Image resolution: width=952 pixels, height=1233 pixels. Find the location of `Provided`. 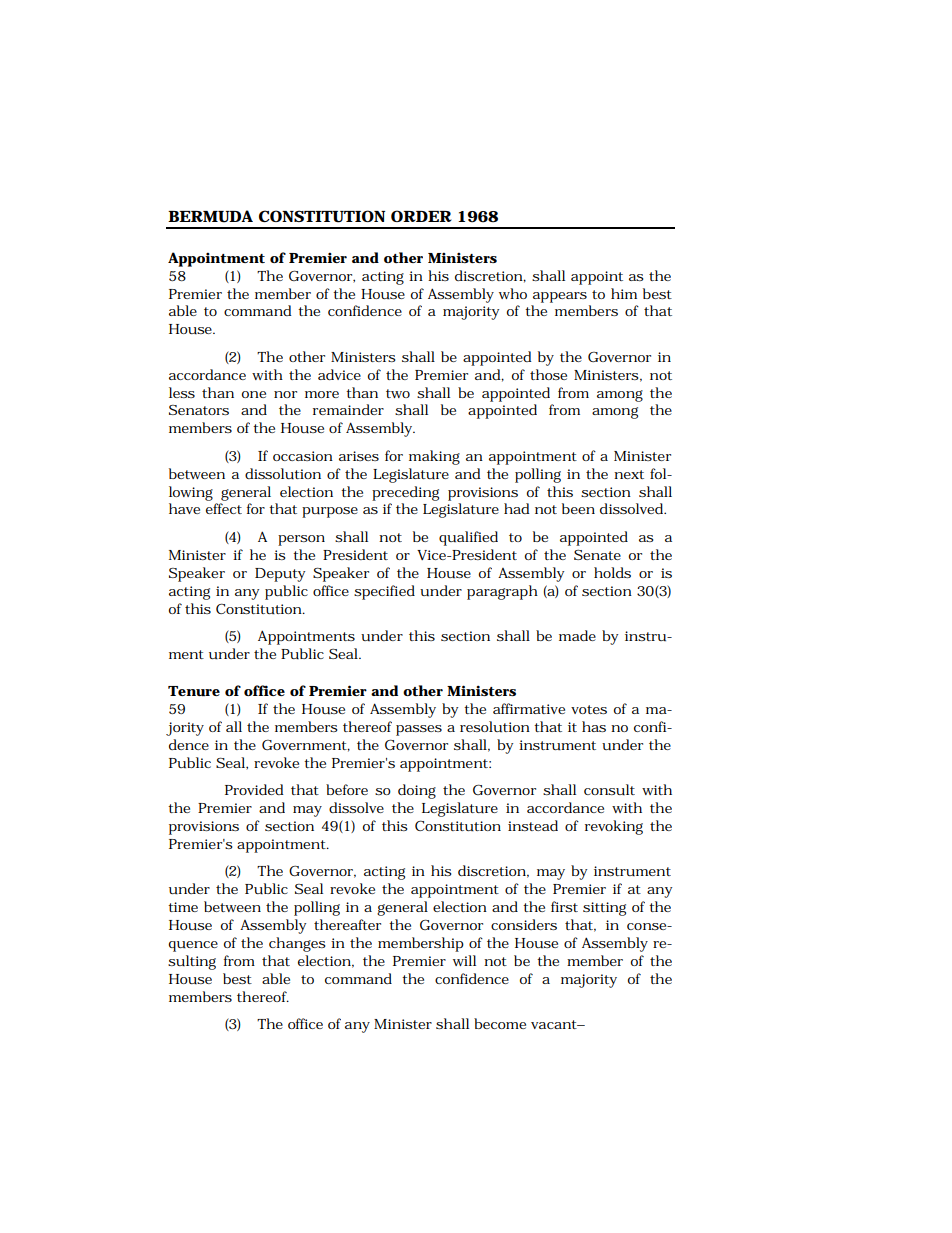

Provided is located at coordinates (254, 789).
